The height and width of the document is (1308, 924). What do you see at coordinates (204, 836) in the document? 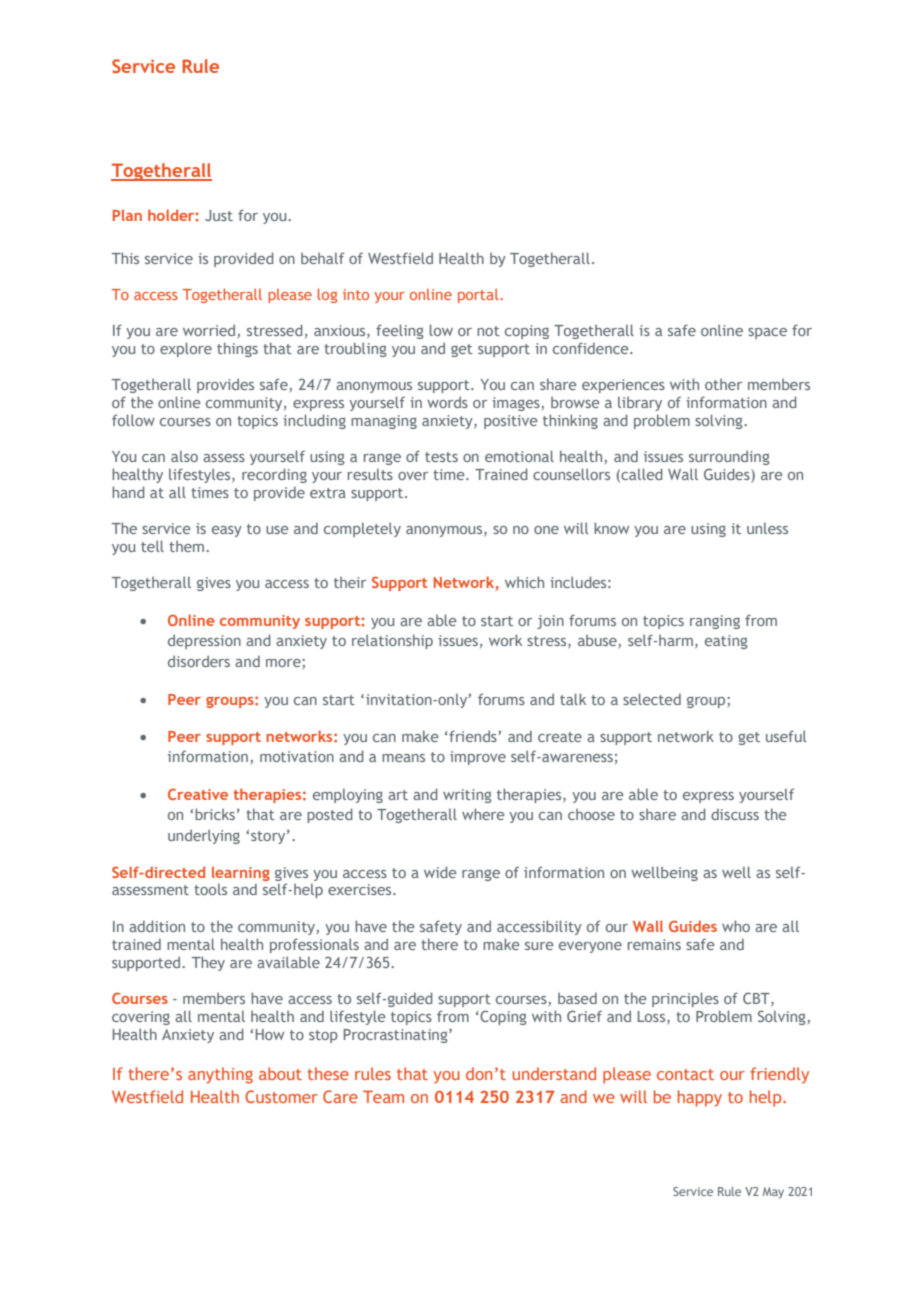
I see `underlying` at bounding box center [204, 836].
